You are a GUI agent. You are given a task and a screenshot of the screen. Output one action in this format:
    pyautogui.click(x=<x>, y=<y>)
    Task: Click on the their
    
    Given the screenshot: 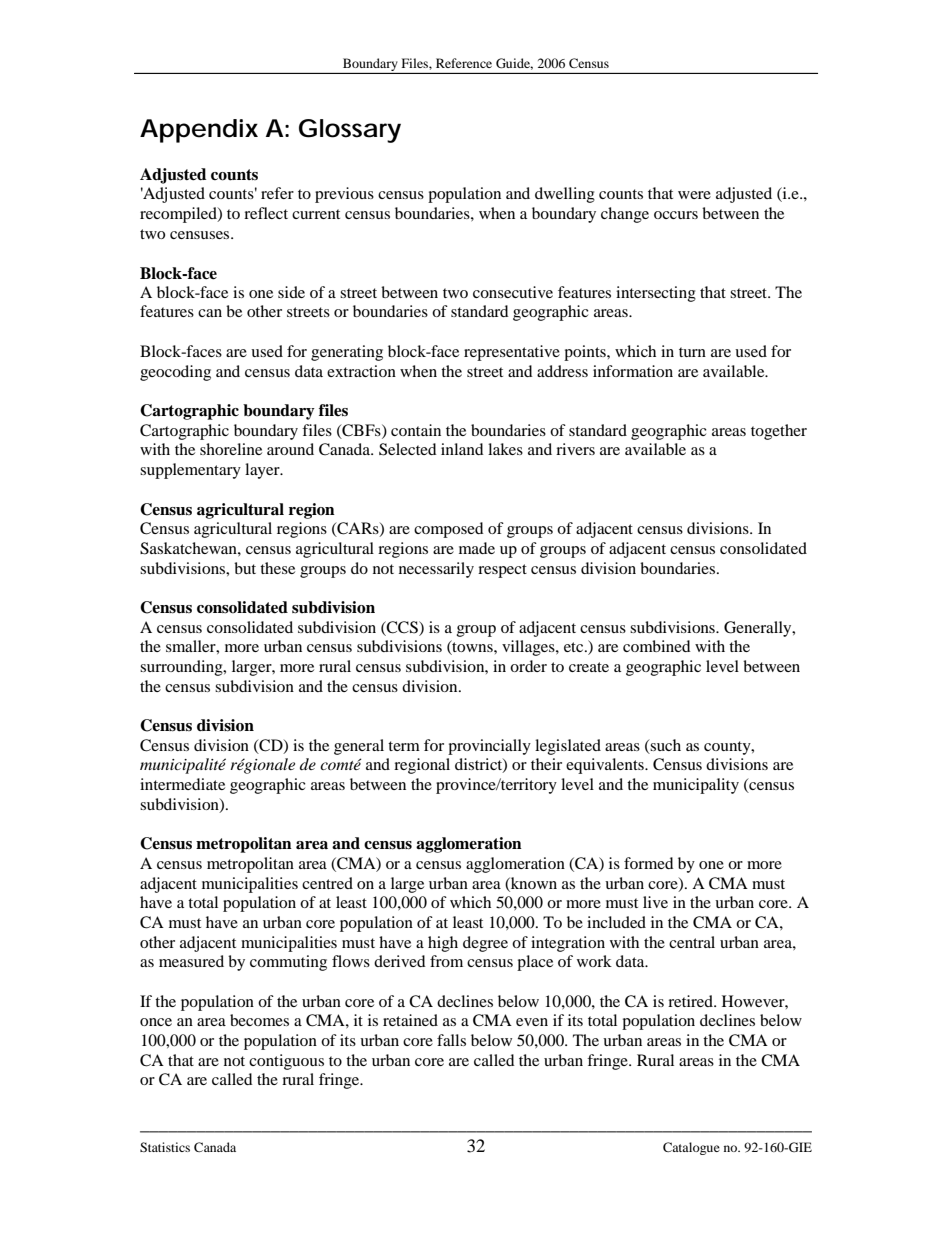 What is the action you would take?
    pyautogui.click(x=546, y=764)
